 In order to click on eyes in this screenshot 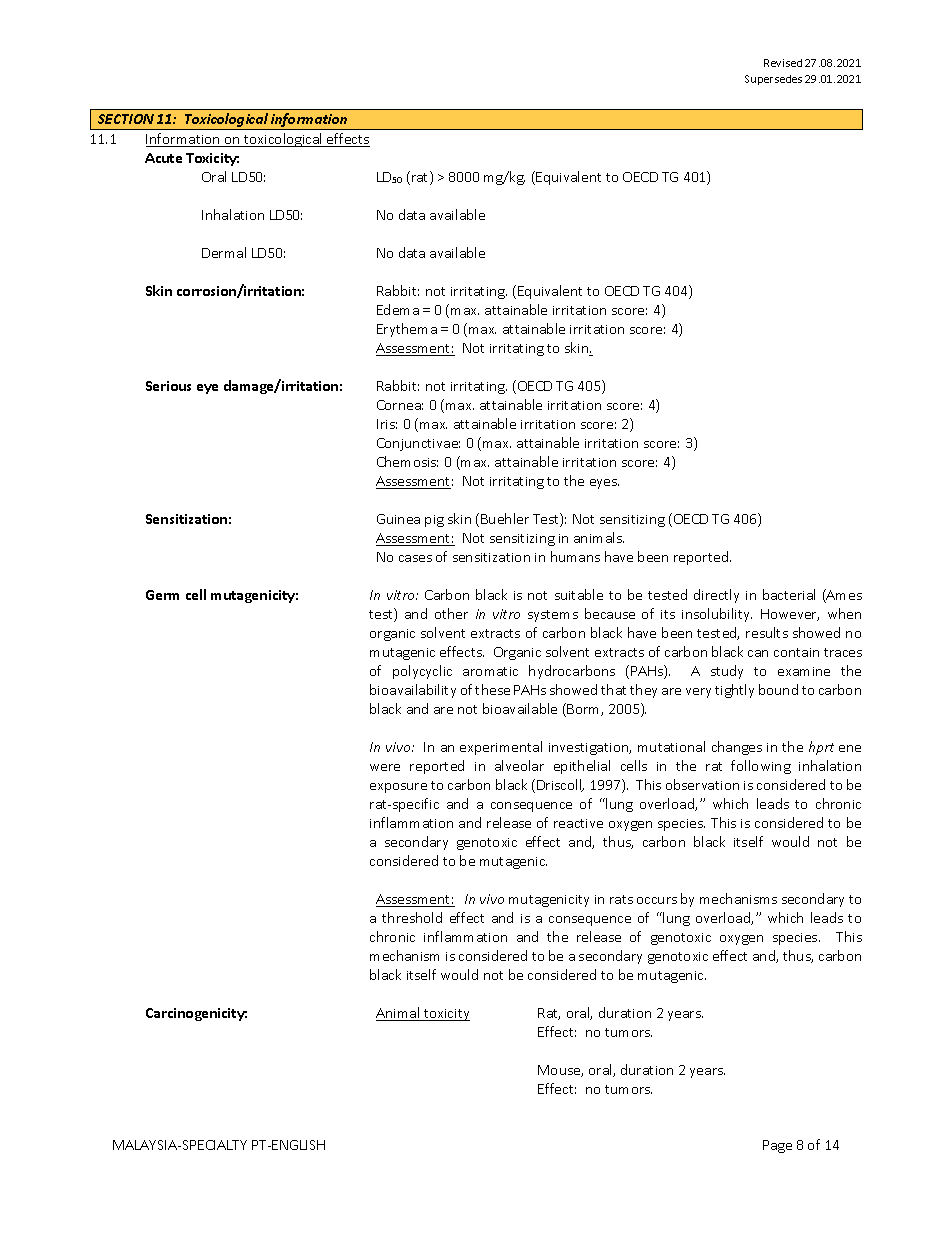, I will do `click(604, 484)`.
